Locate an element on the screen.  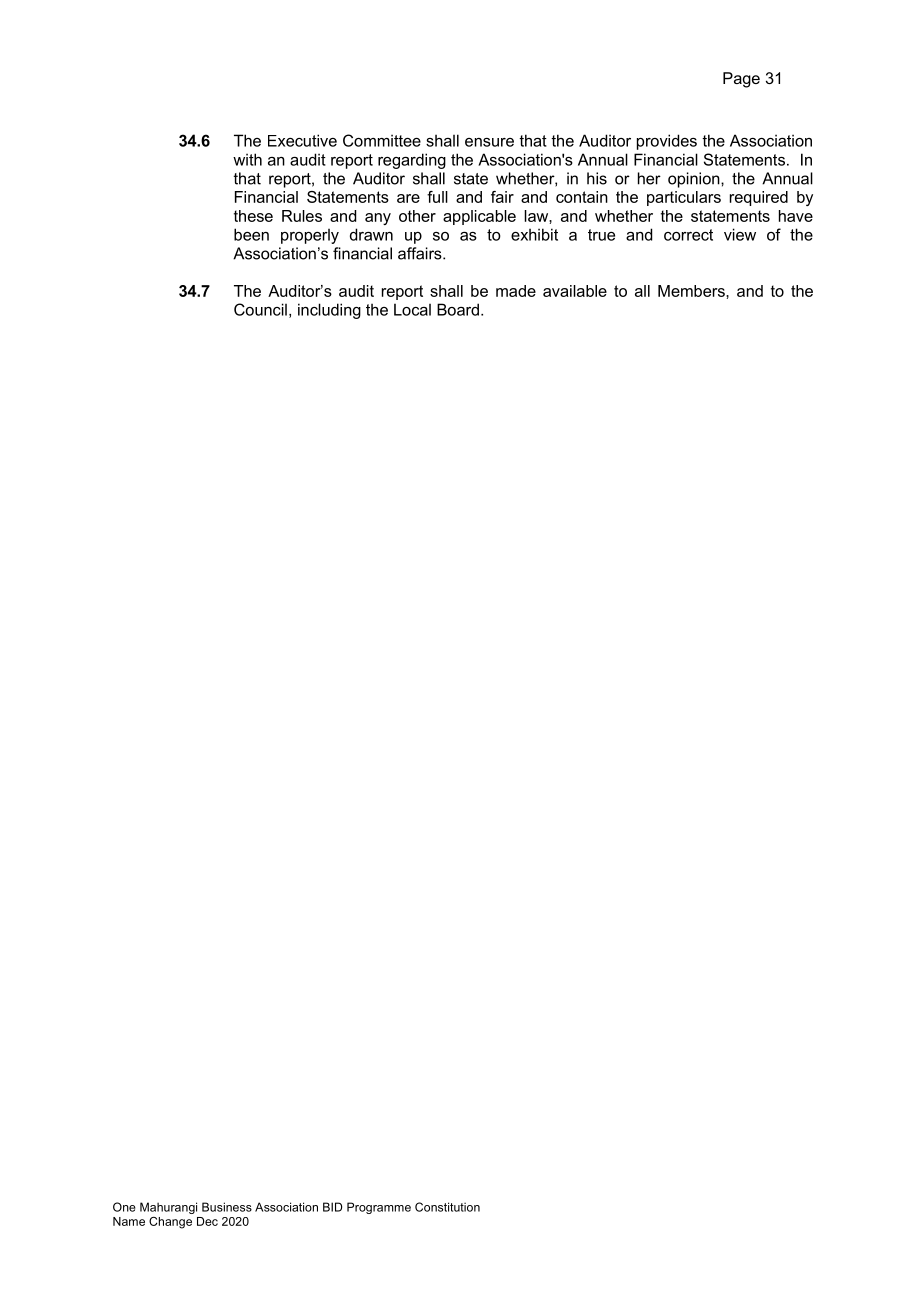
Members is located at coordinates (692, 291).
